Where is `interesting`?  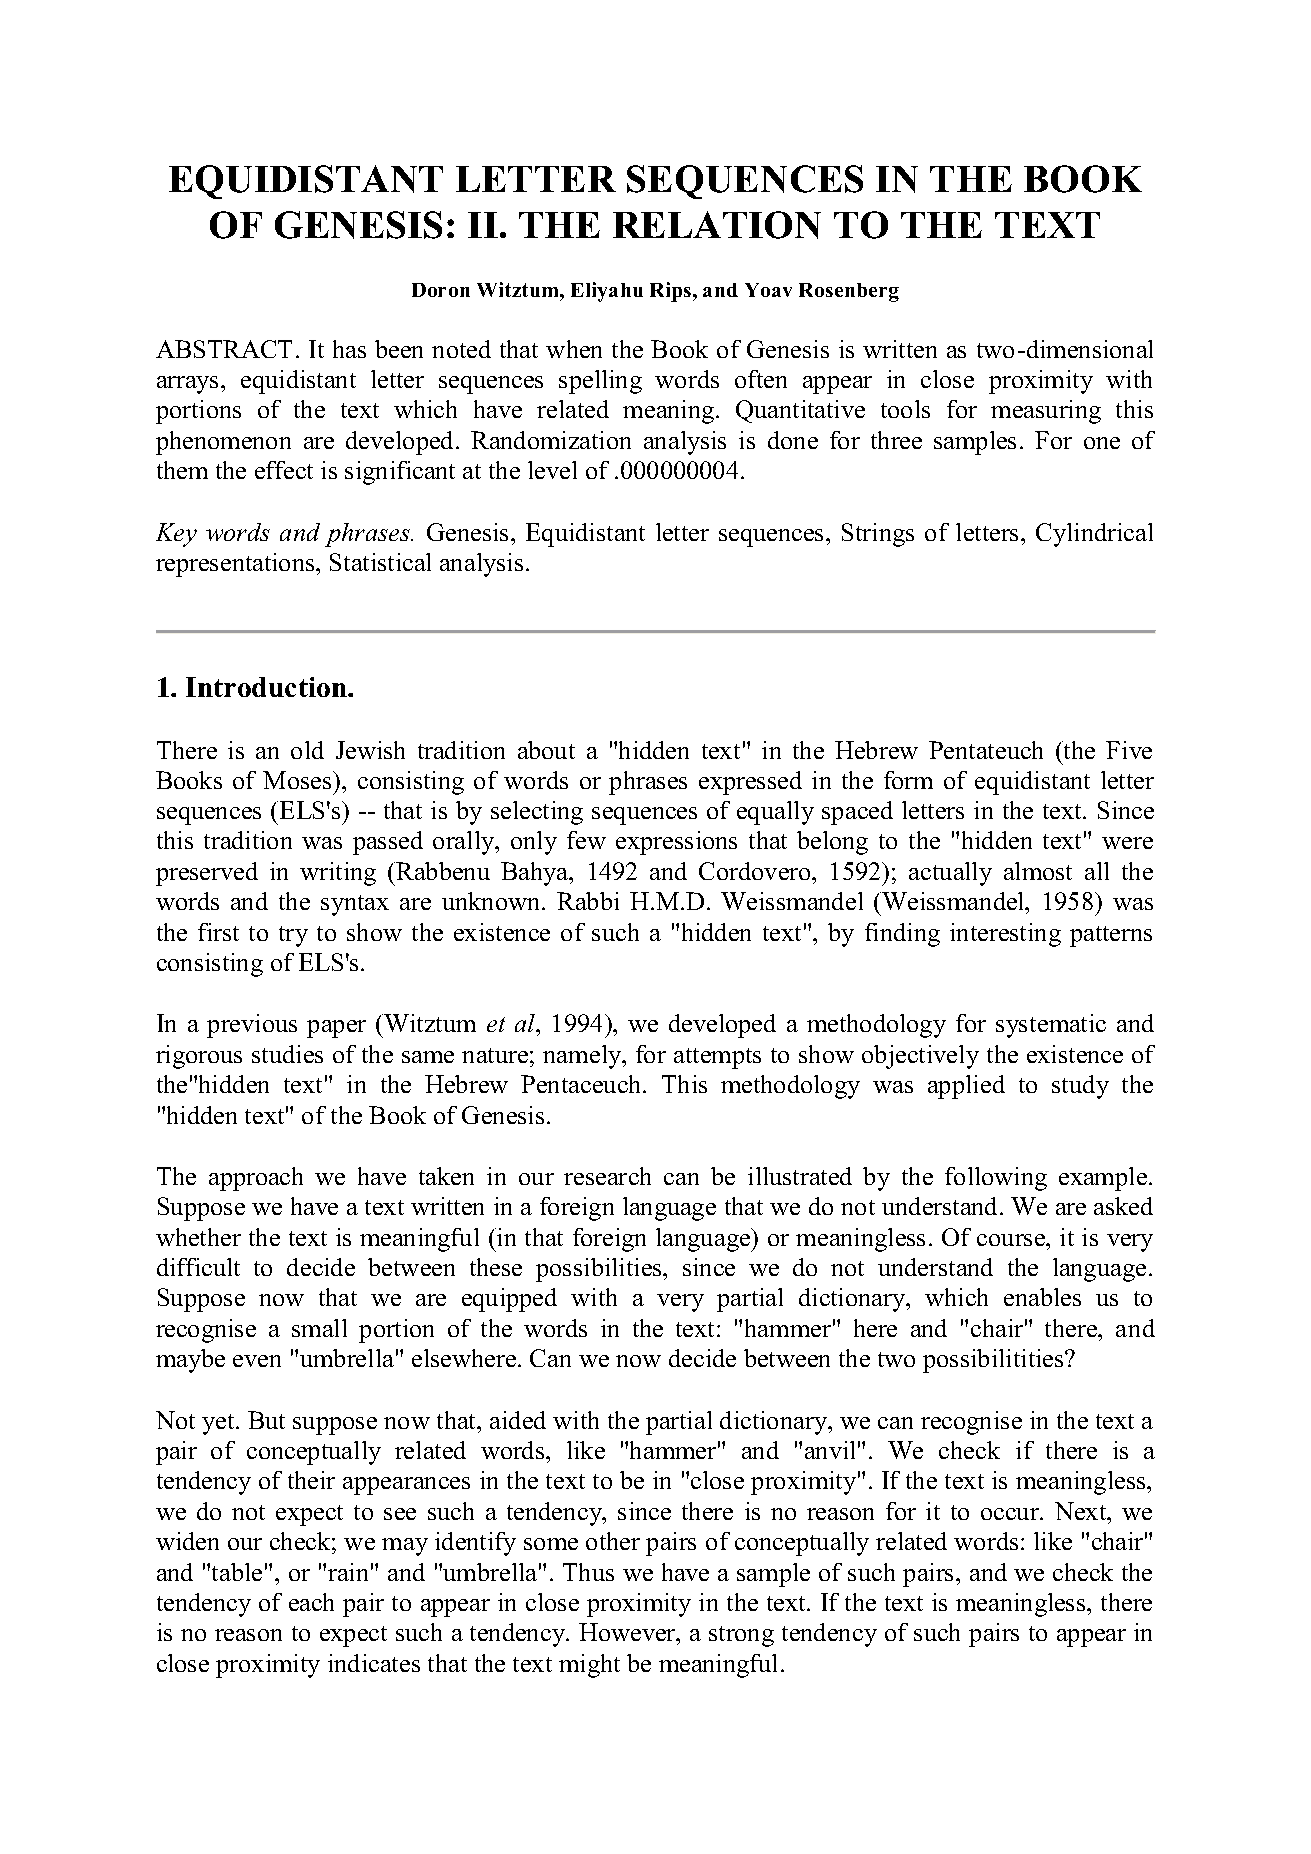 interesting is located at coordinates (1005, 935).
